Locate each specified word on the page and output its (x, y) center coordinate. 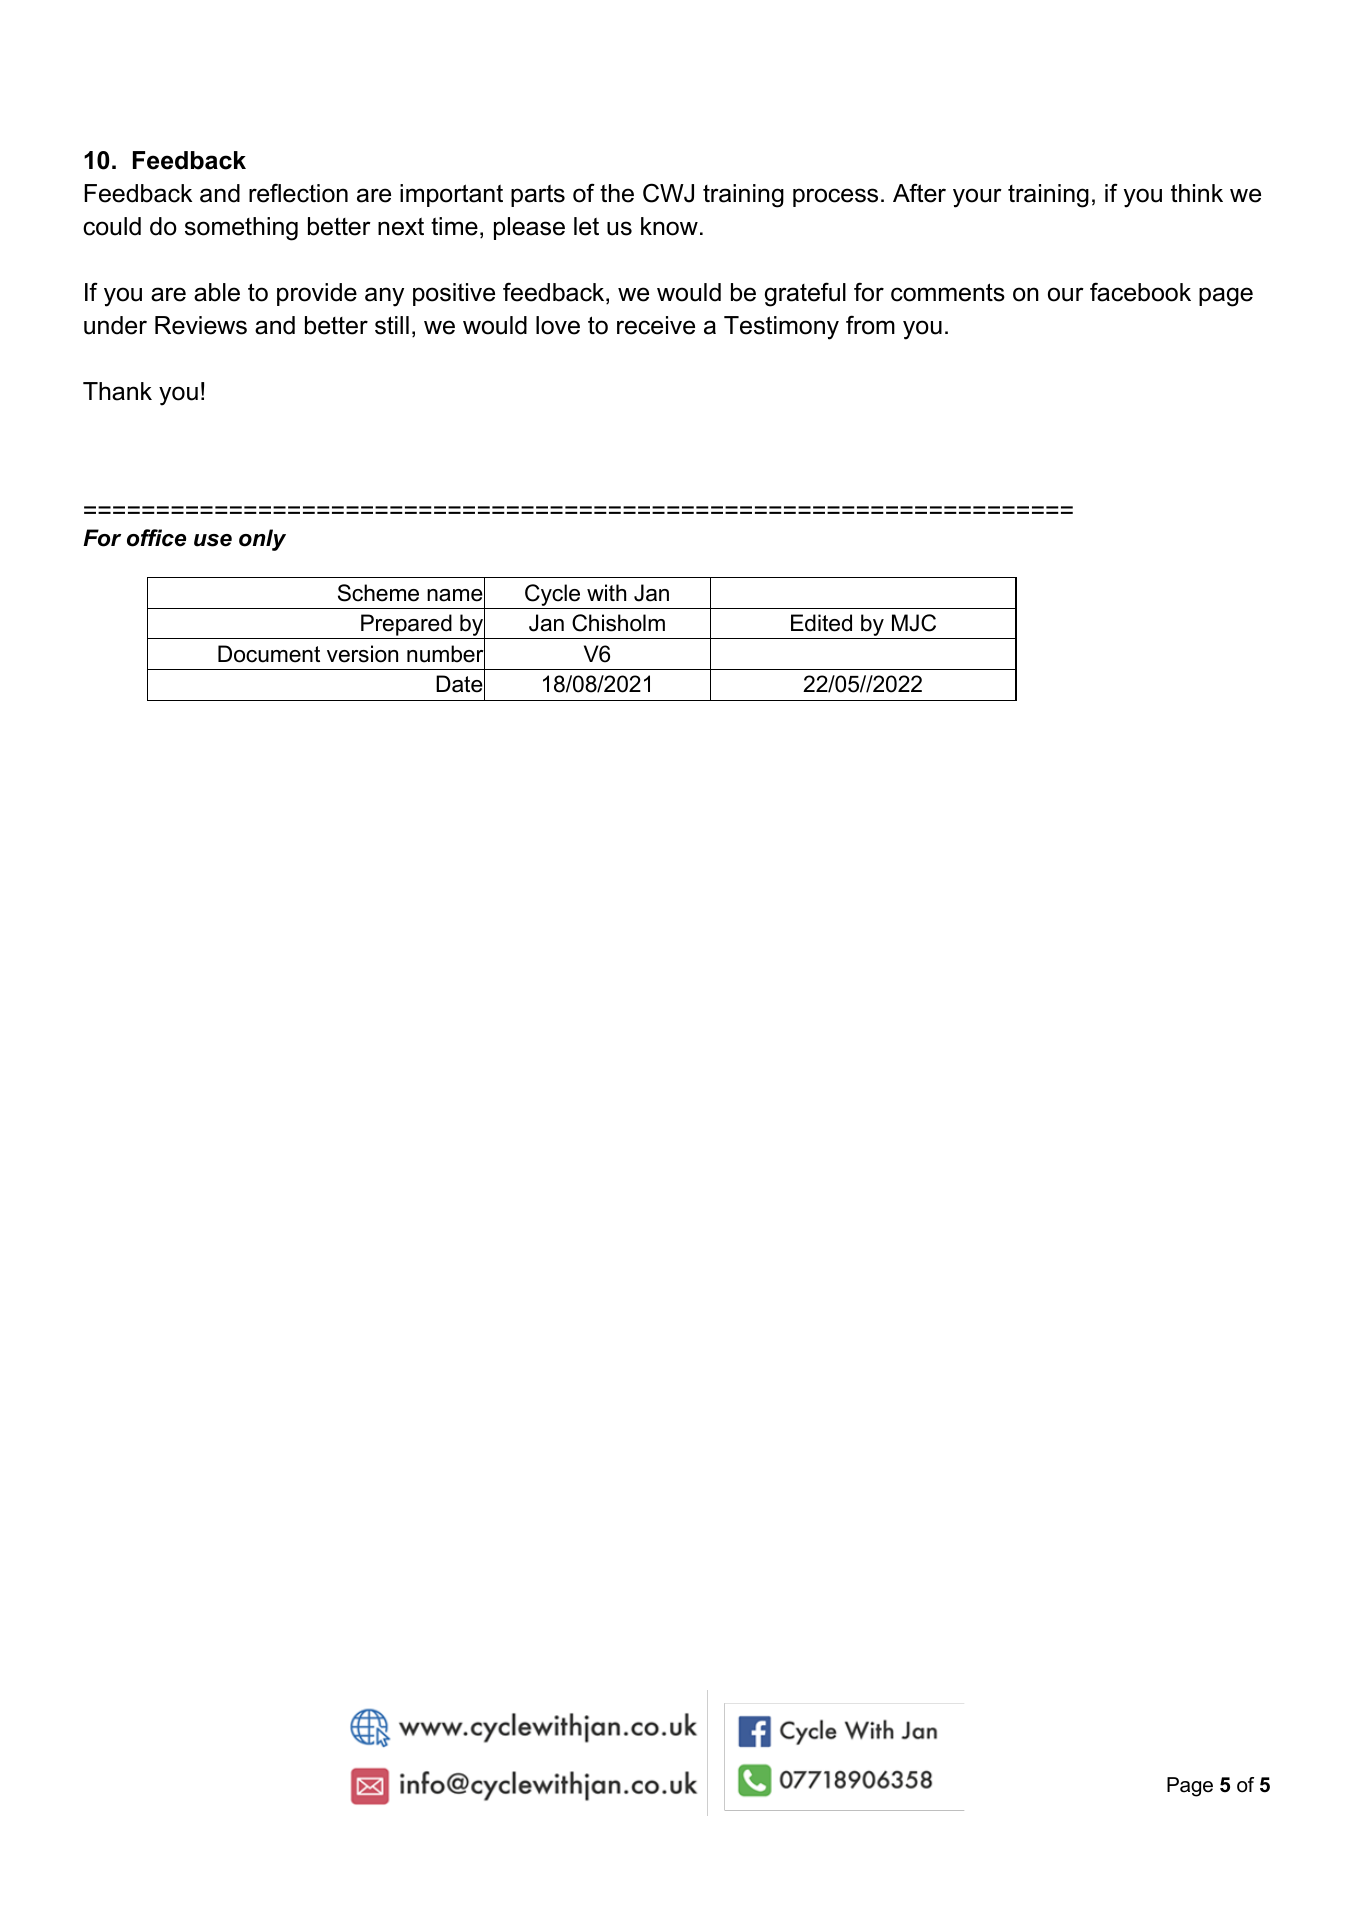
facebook (1140, 292)
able (217, 292)
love (558, 325)
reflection (298, 193)
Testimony (781, 328)
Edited (821, 623)
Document (269, 654)
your (977, 198)
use (213, 540)
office (156, 538)
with (606, 592)
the (617, 193)
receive (656, 325)
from (870, 325)
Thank (117, 391)
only (262, 540)
